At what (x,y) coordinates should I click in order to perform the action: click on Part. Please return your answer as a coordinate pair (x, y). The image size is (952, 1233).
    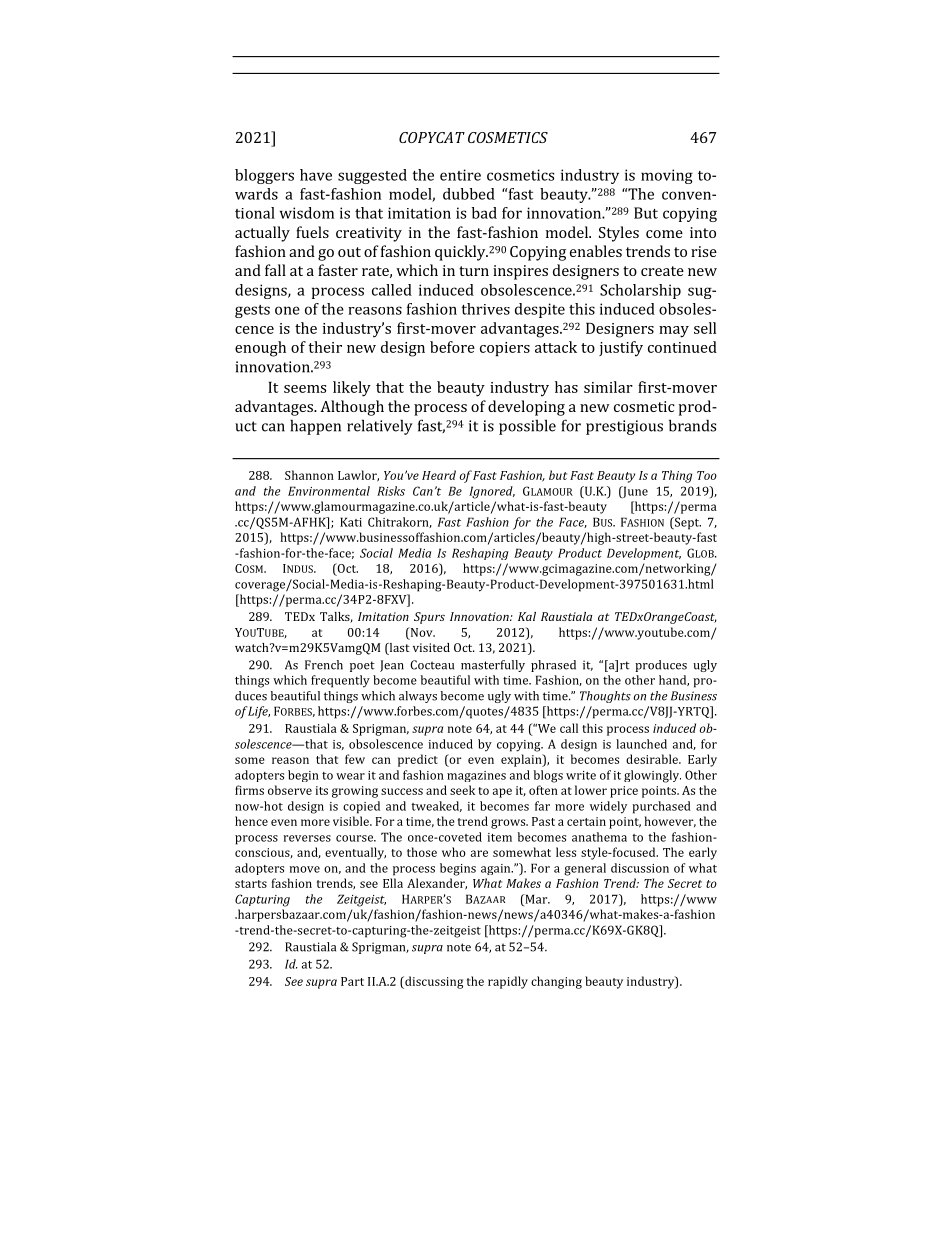
    Looking at the image, I should click on (352, 981).
